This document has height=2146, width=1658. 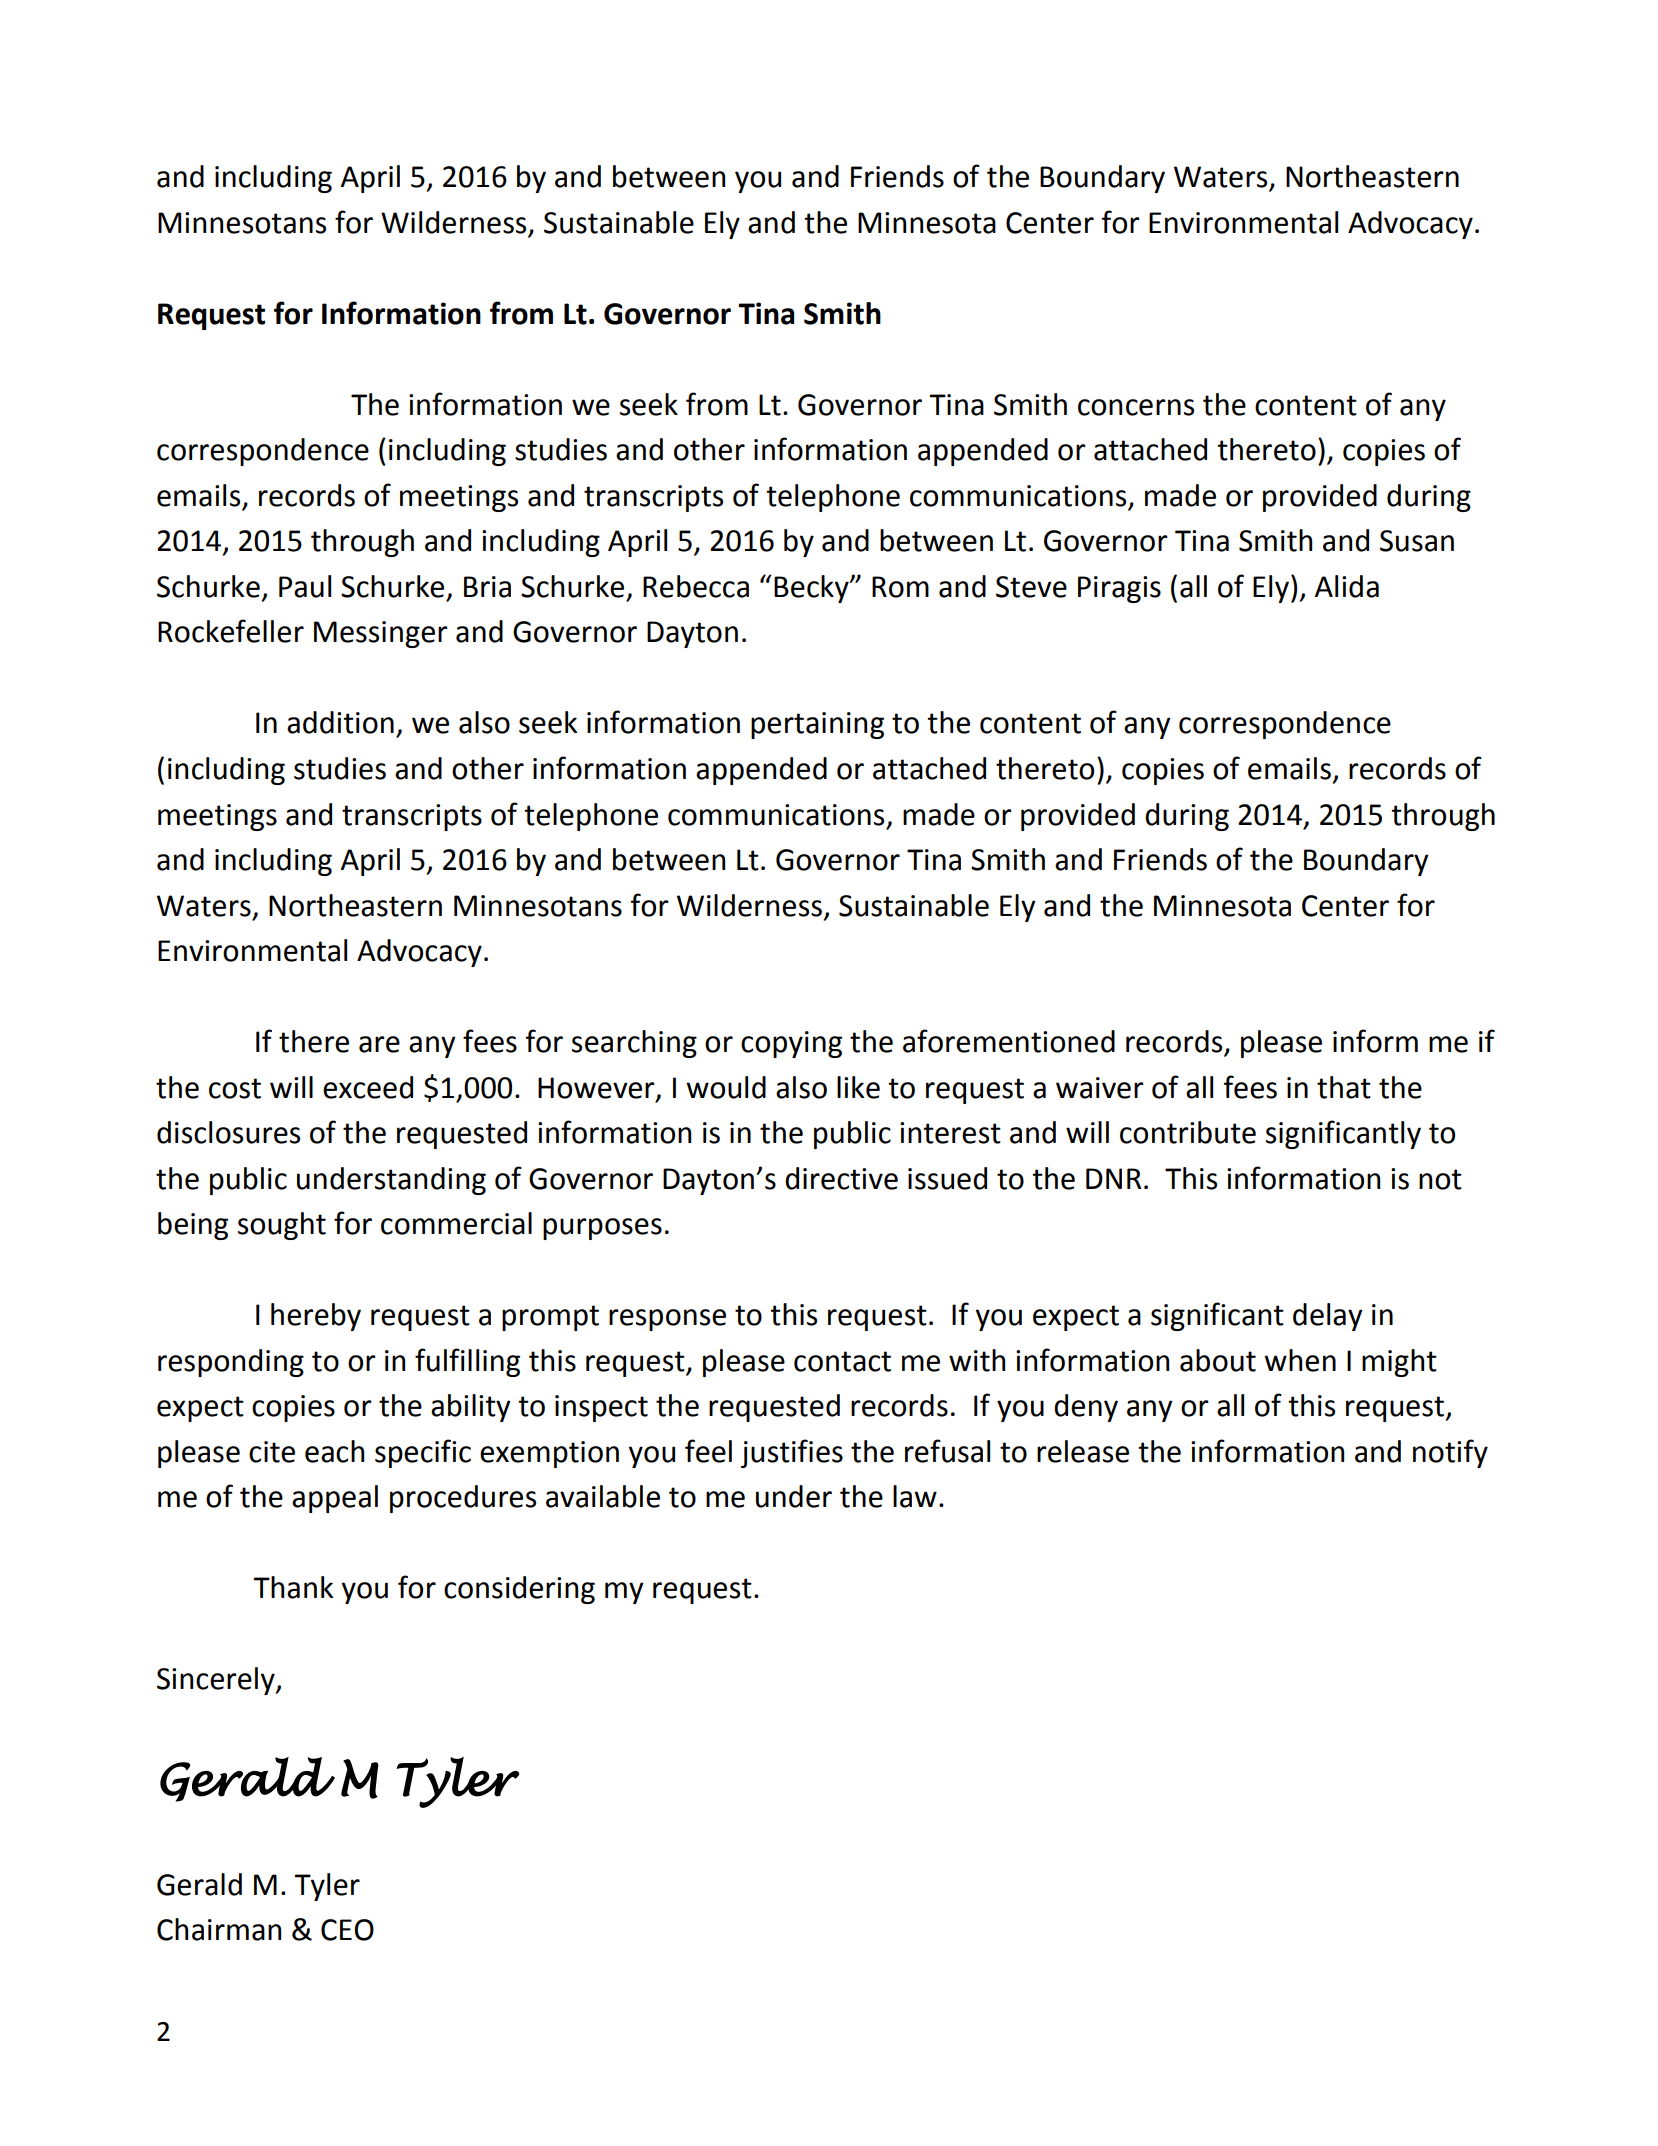 What do you see at coordinates (817, 725) in the document?
I see `pertaining` at bounding box center [817, 725].
